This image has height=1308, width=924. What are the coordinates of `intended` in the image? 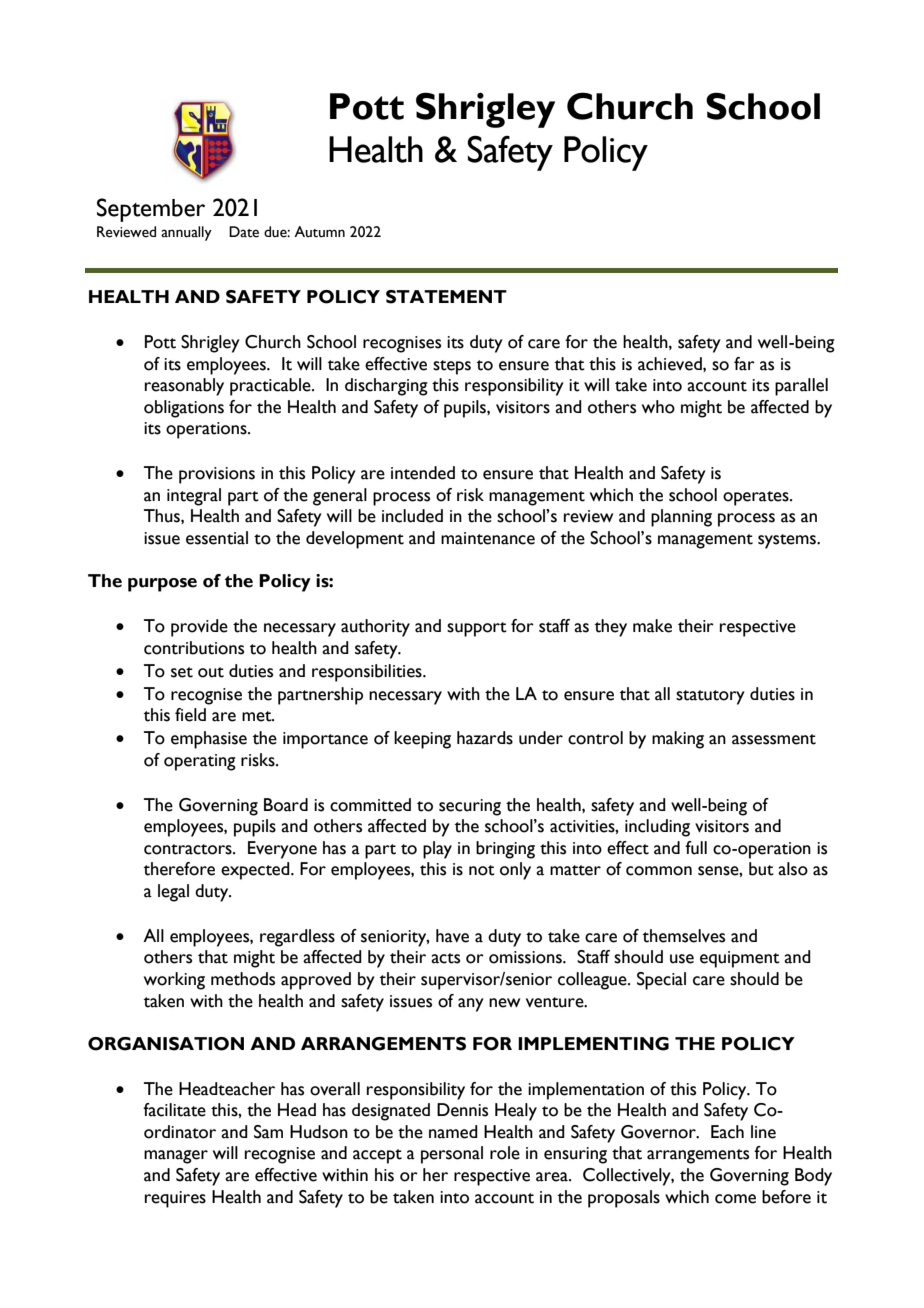 It's located at (423, 473).
